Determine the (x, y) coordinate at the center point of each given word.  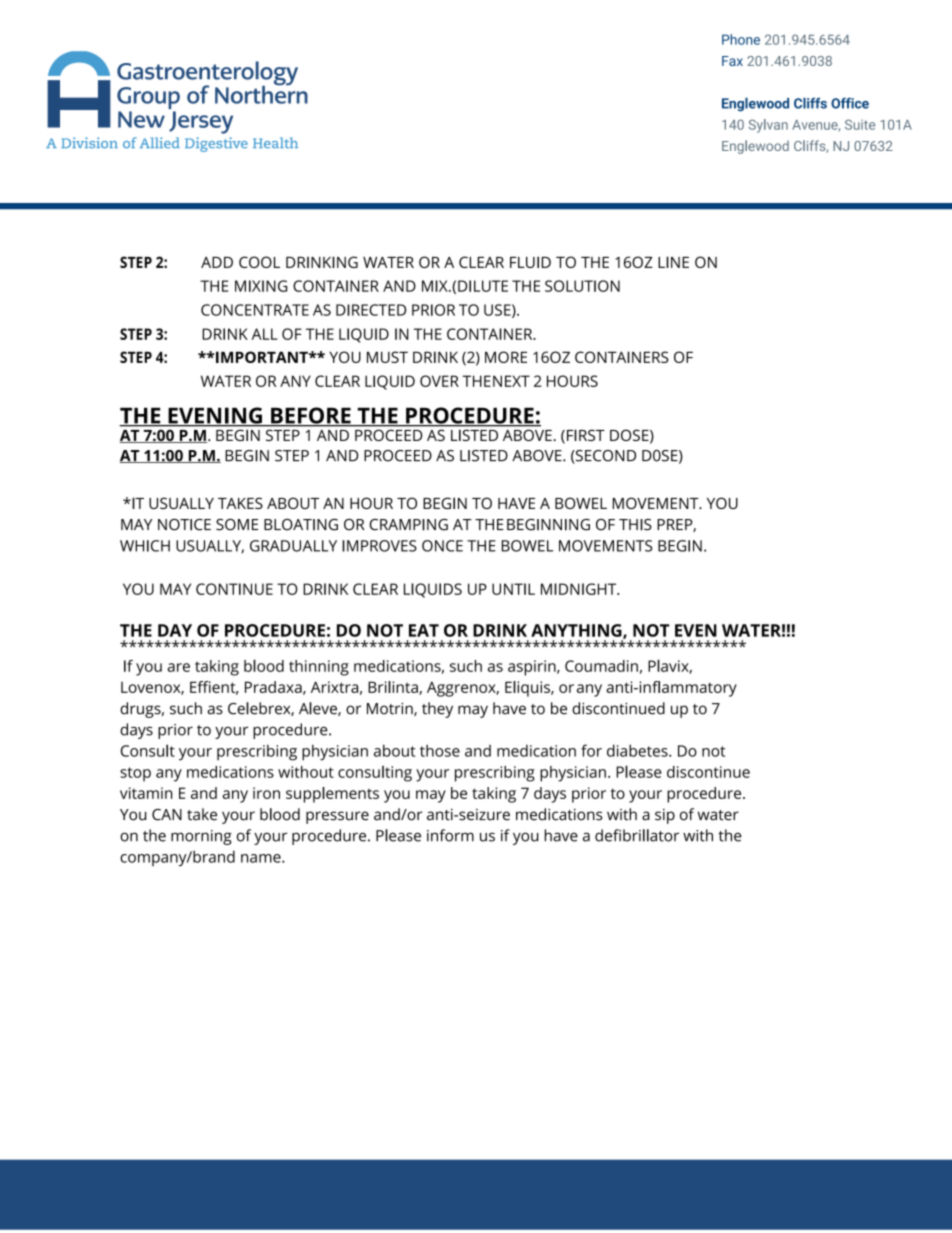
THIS (635, 525)
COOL (259, 262)
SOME (237, 525)
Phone (741, 39)
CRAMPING (408, 525)
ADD (217, 262)
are (178, 667)
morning (201, 837)
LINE (673, 262)
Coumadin (601, 666)
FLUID (530, 262)
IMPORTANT (262, 357)
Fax (732, 61)
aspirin (533, 668)
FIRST (586, 435)
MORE (506, 357)
